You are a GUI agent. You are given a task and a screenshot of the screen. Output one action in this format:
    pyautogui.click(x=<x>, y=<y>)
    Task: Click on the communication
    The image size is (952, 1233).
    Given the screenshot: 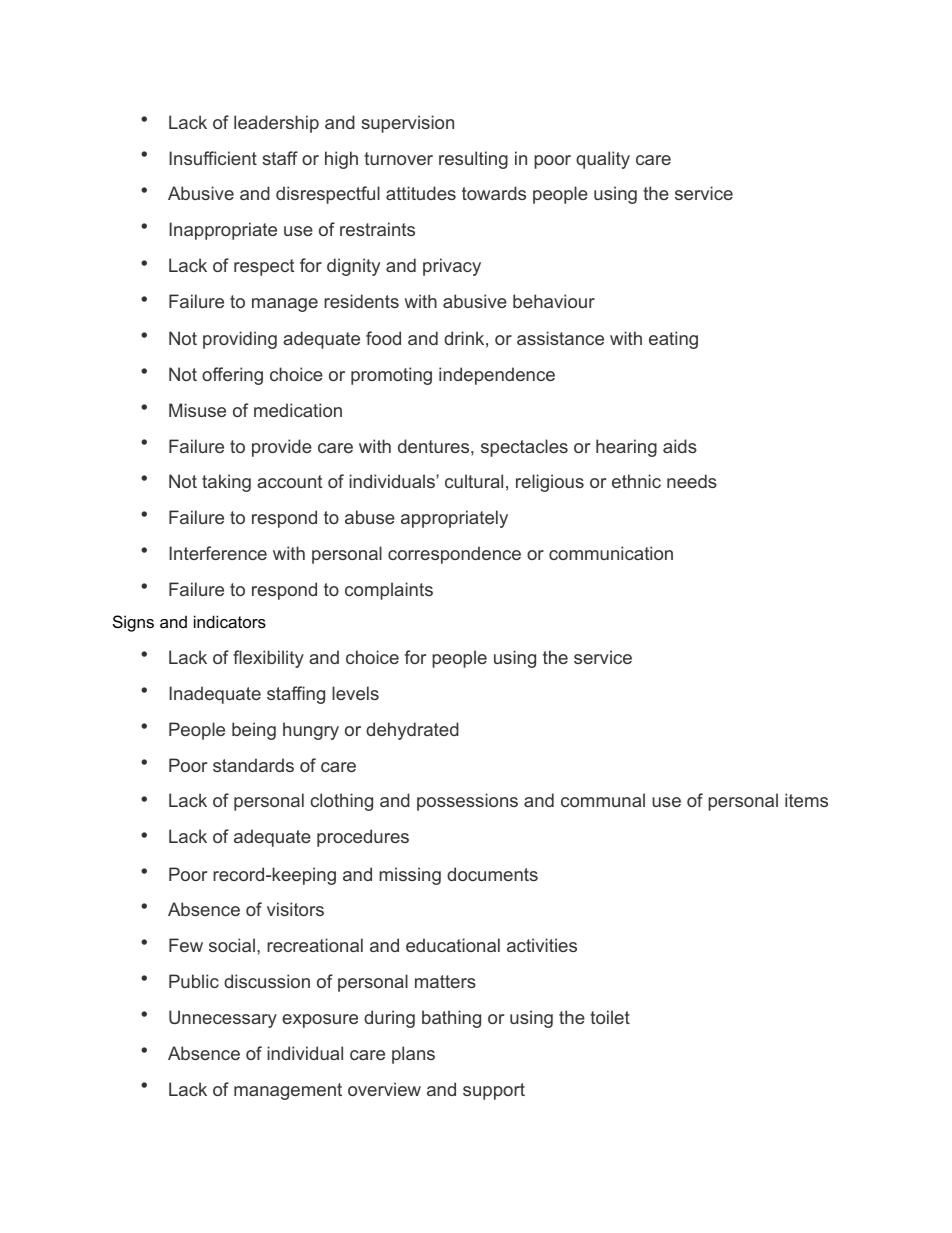 What is the action you would take?
    pyautogui.click(x=611, y=553)
